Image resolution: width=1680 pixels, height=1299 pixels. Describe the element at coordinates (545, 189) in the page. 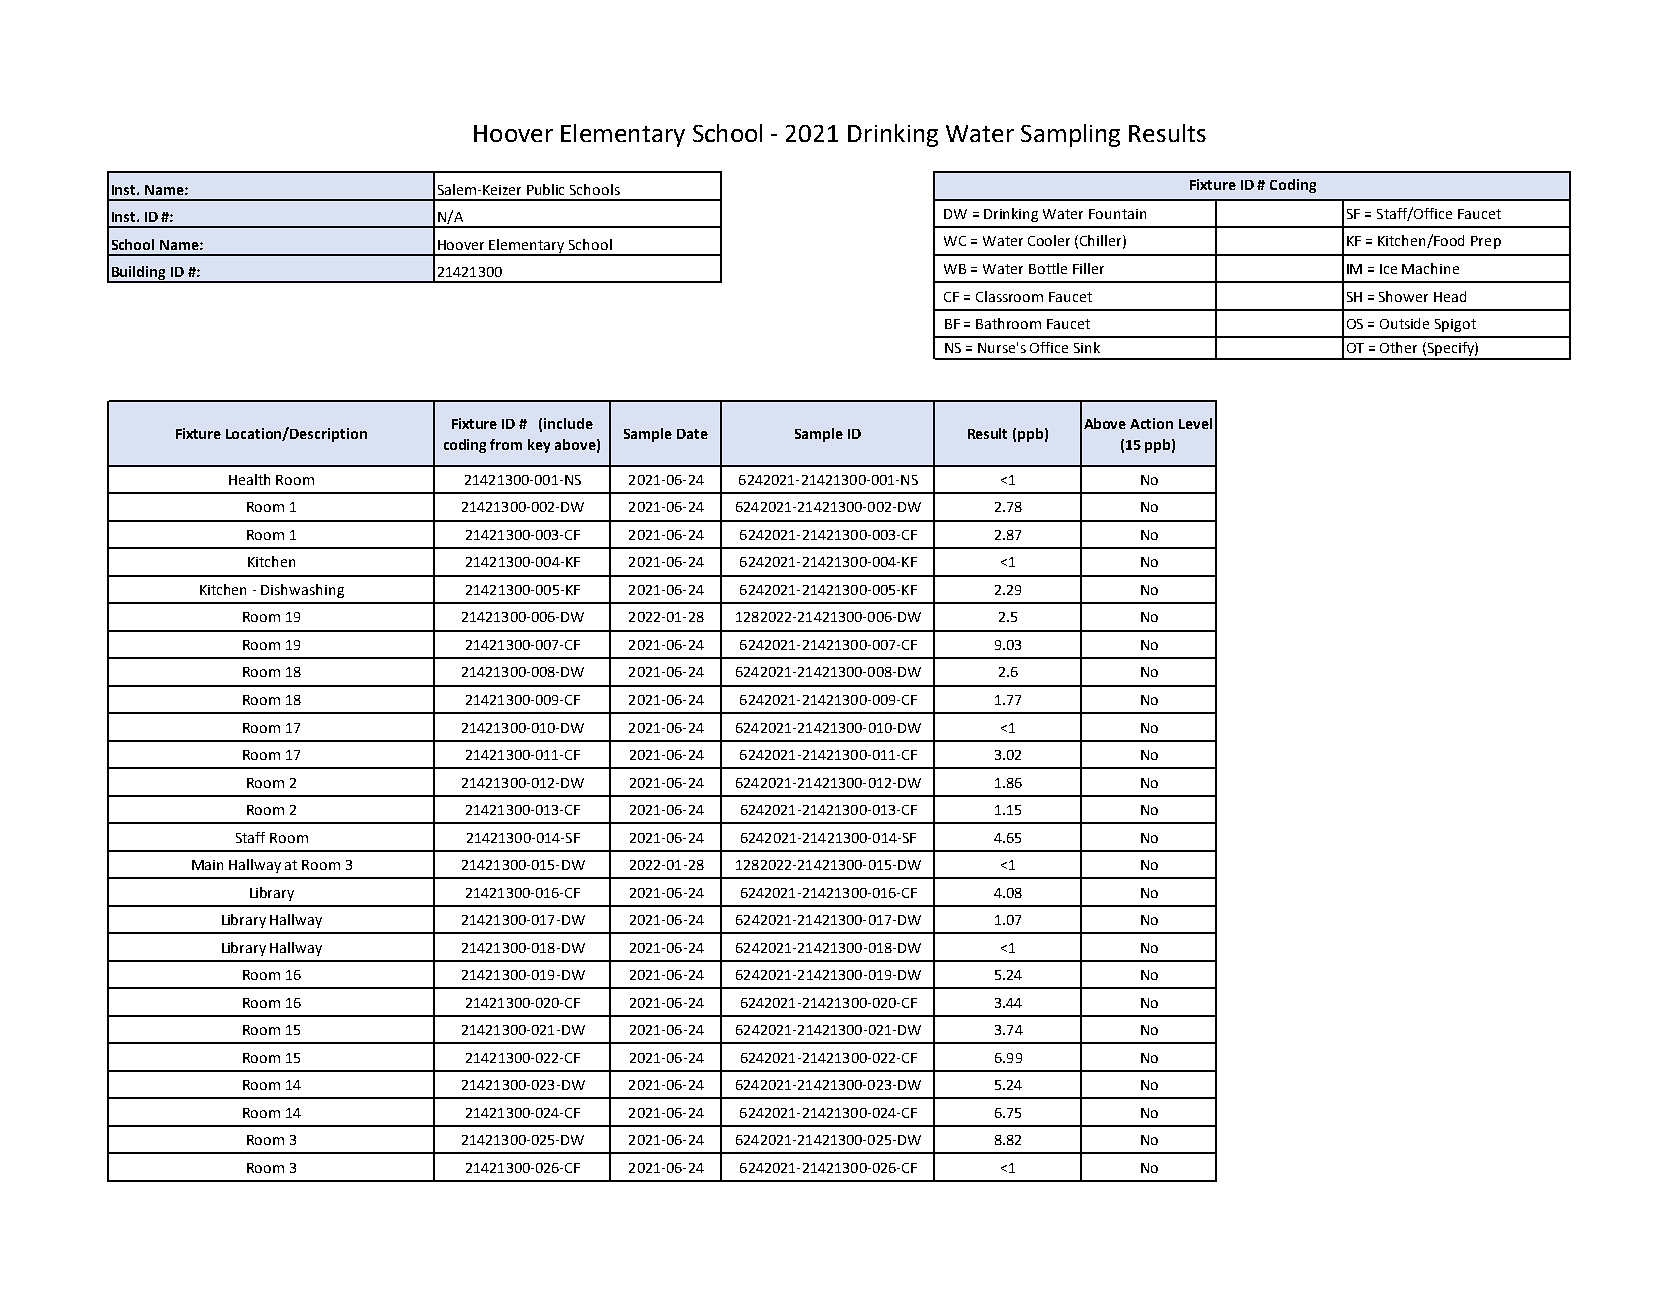

I see `Public` at that location.
